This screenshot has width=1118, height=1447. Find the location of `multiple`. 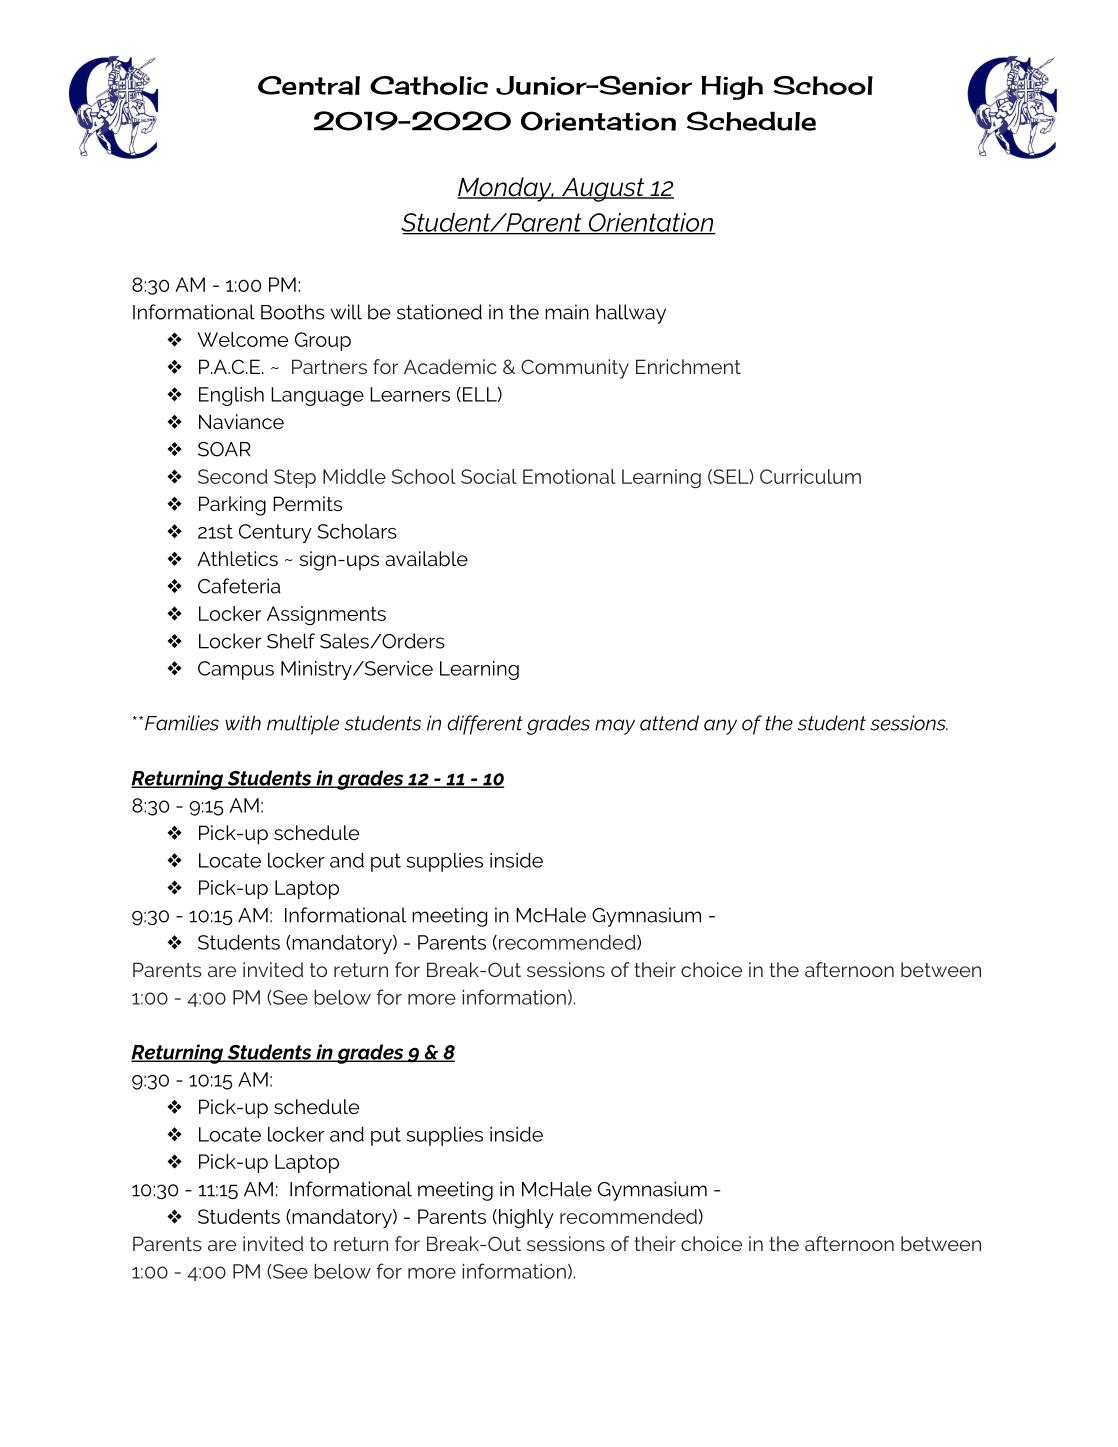

multiple is located at coordinates (303, 725).
